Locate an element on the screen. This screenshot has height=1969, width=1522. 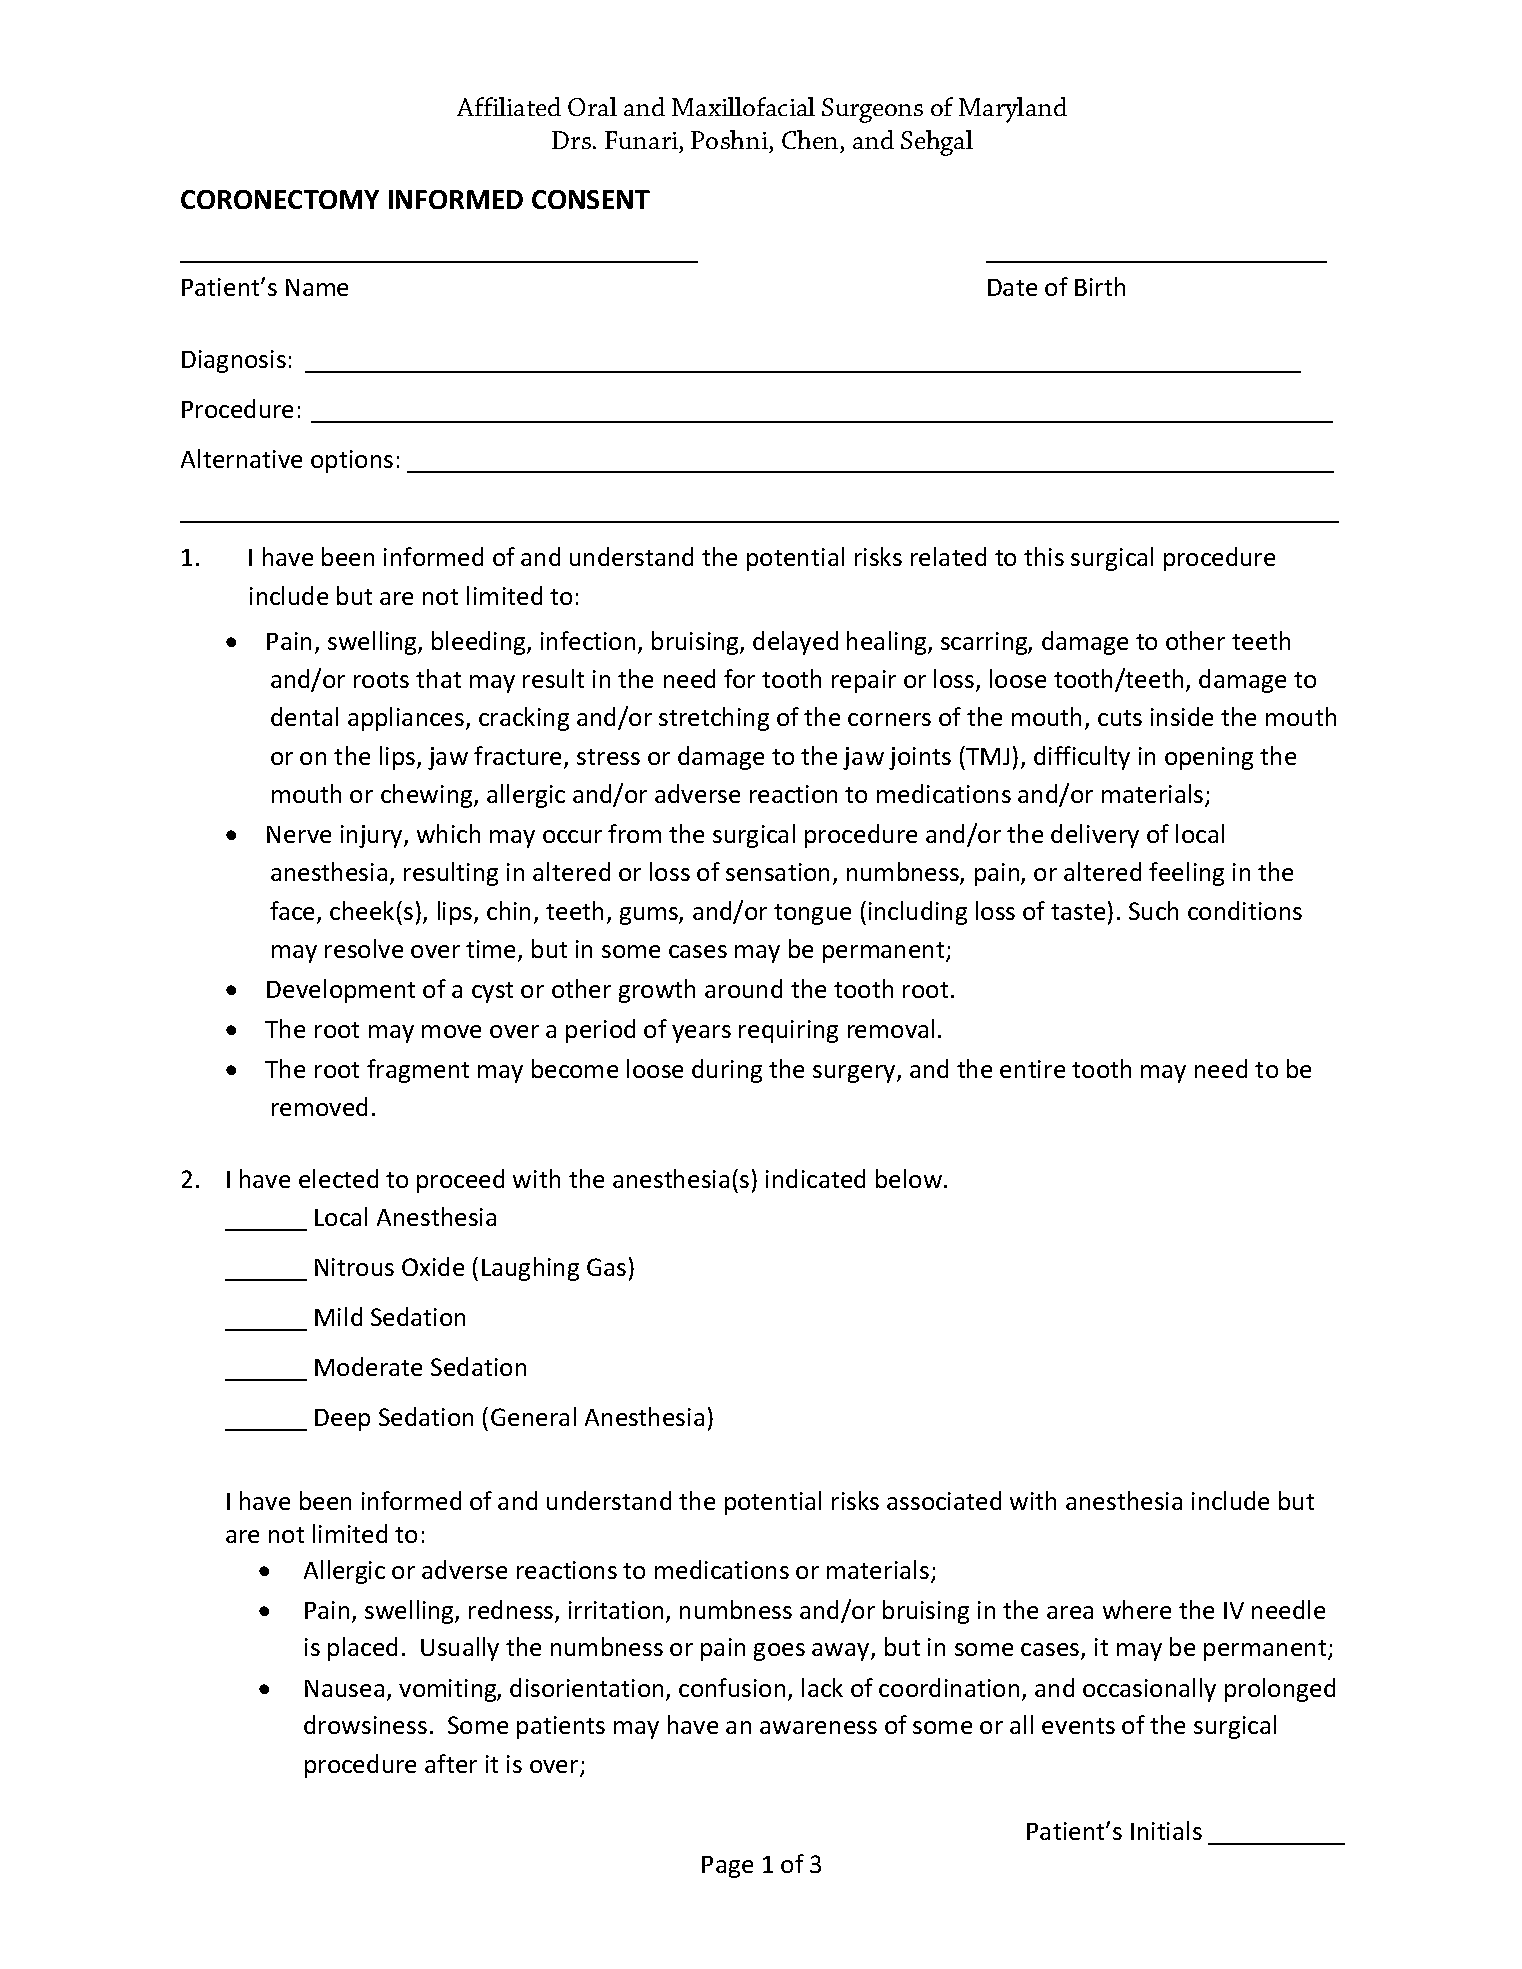
Such is located at coordinates (1153, 910).
